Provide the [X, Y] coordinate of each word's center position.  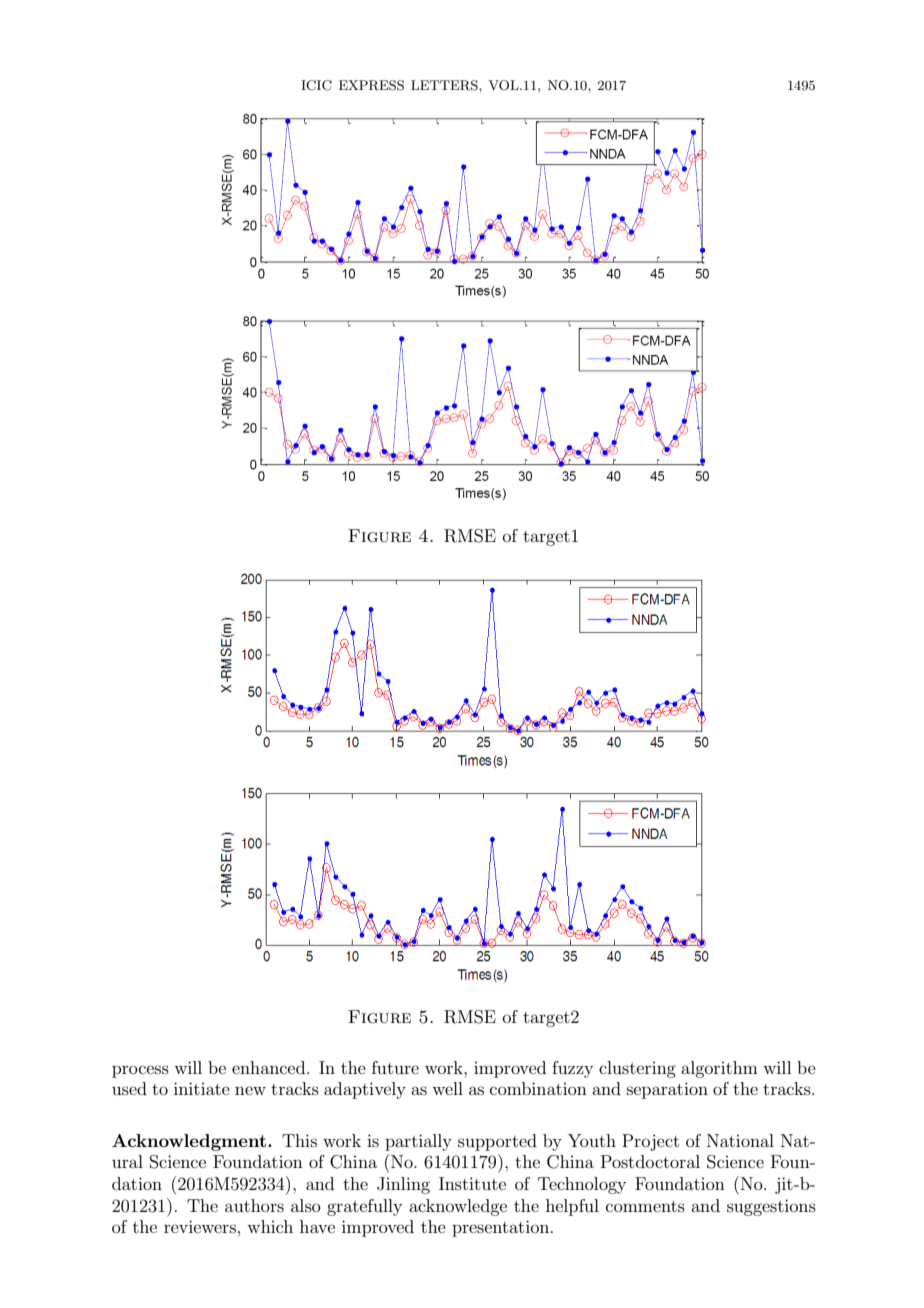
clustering [637, 1069]
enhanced [270, 1067]
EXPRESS [371, 85]
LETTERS [445, 85]
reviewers [200, 1226]
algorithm [719, 1069]
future [395, 1067]
